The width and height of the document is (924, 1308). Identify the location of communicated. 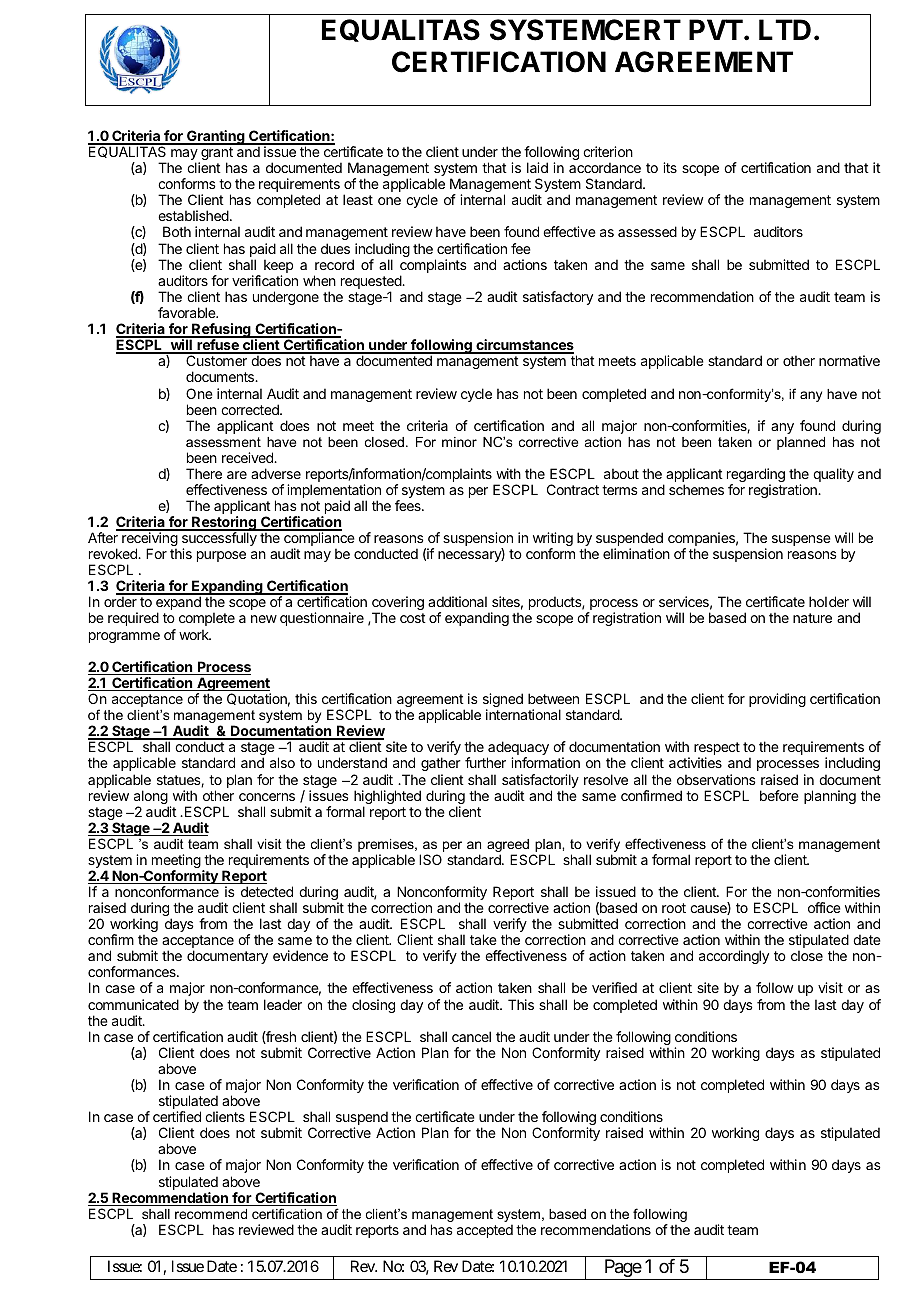
(133, 1004).
